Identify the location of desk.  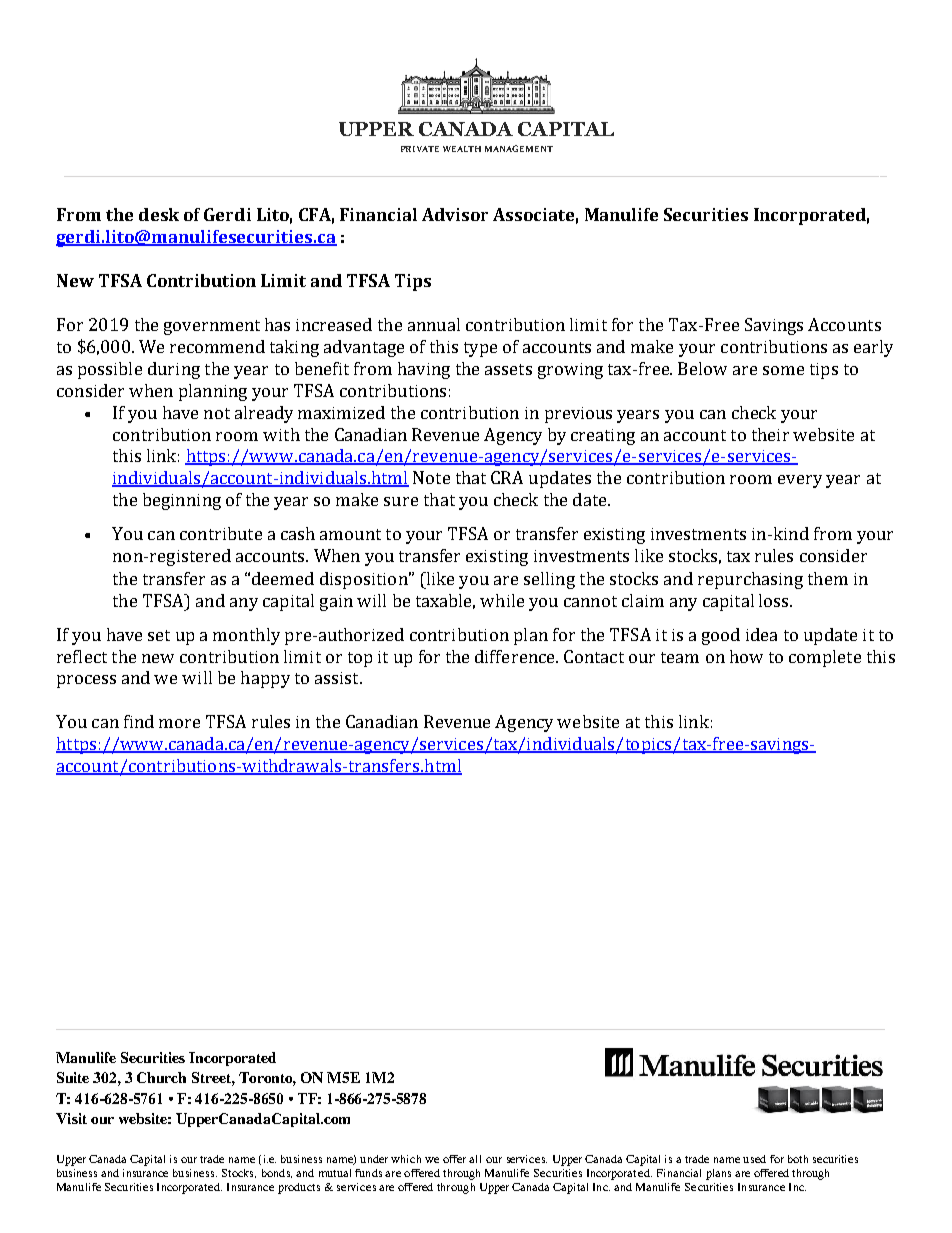
(159, 214).
